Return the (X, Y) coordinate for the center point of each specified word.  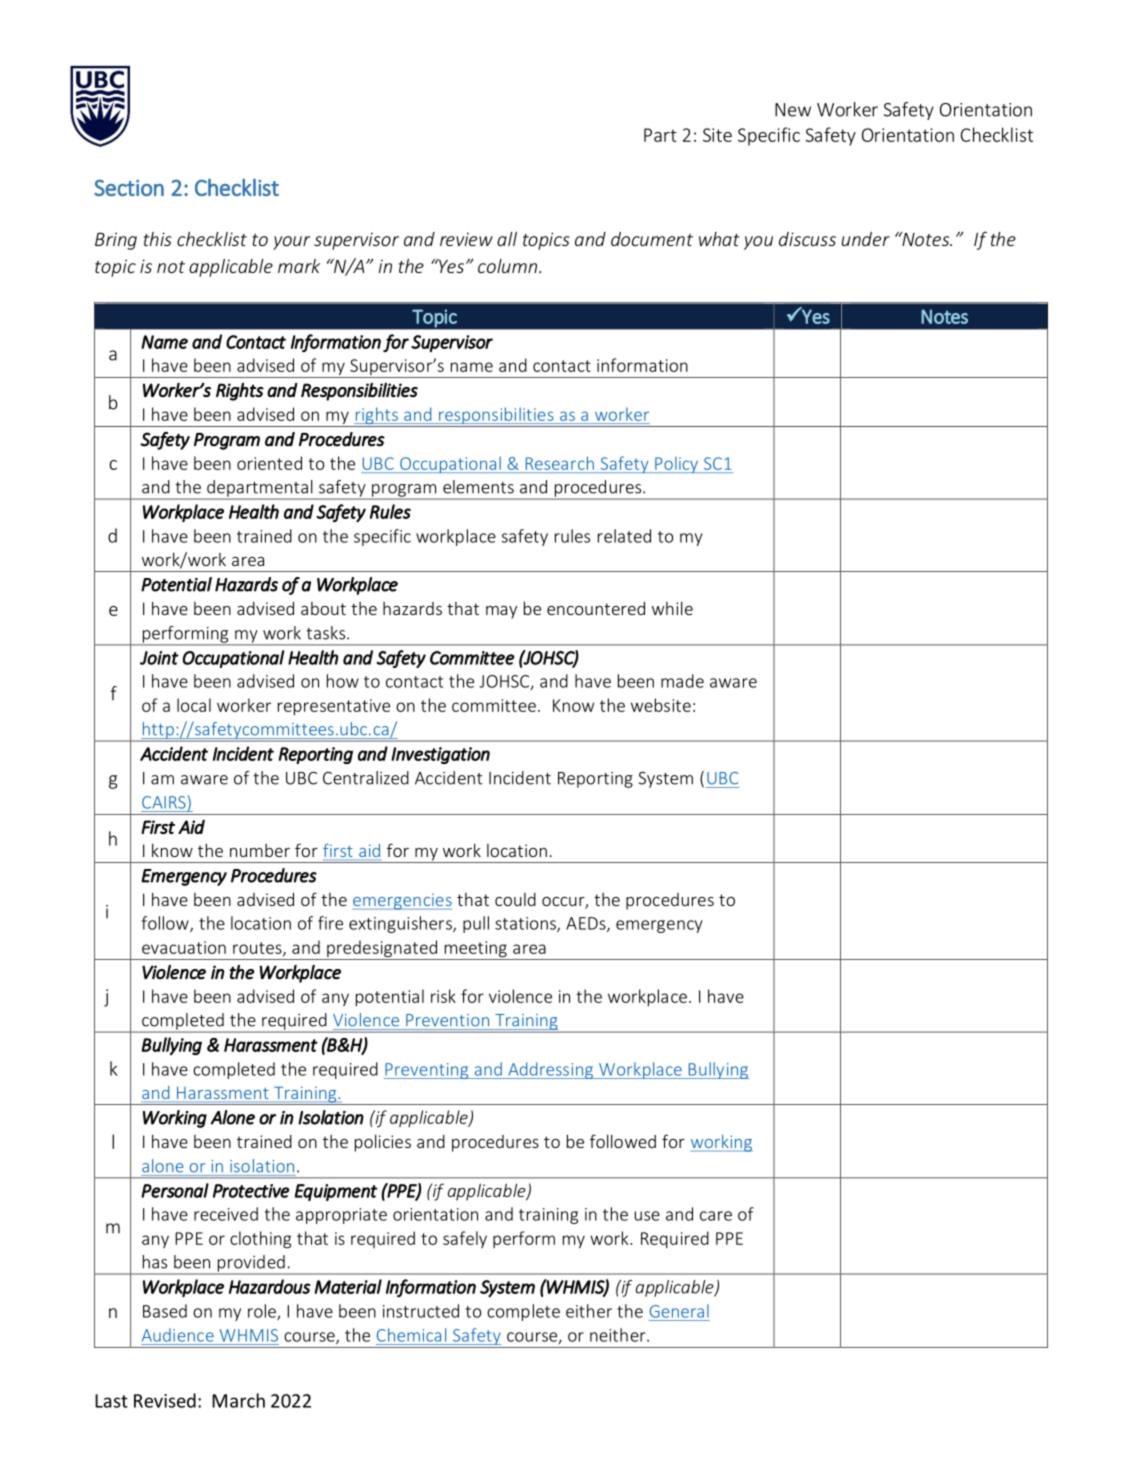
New (793, 110)
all (507, 239)
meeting (475, 950)
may (501, 612)
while (672, 608)
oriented (269, 463)
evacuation (184, 947)
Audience (178, 1335)
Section (129, 188)
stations (526, 924)
